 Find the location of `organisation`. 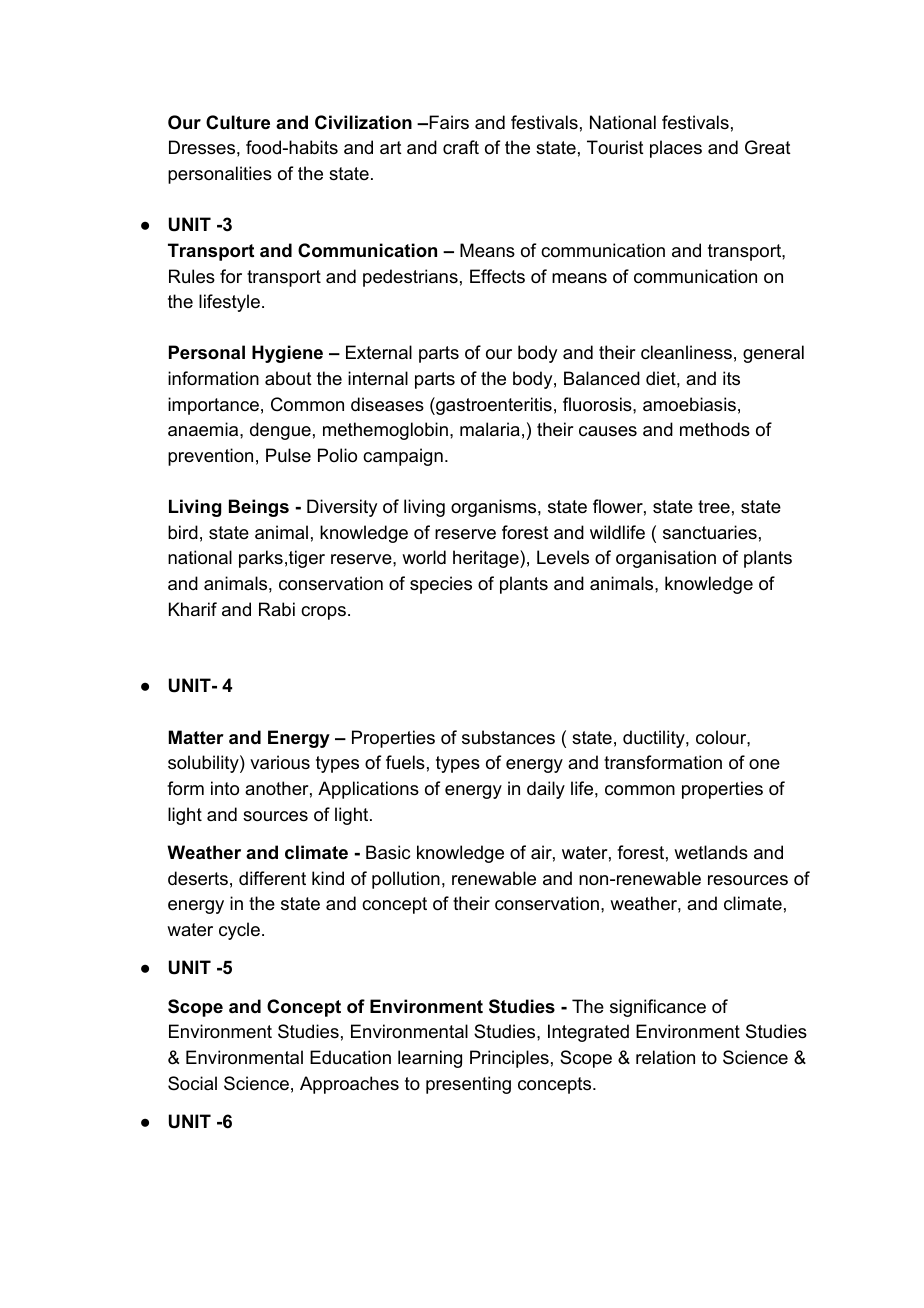

organisation is located at coordinates (666, 559).
